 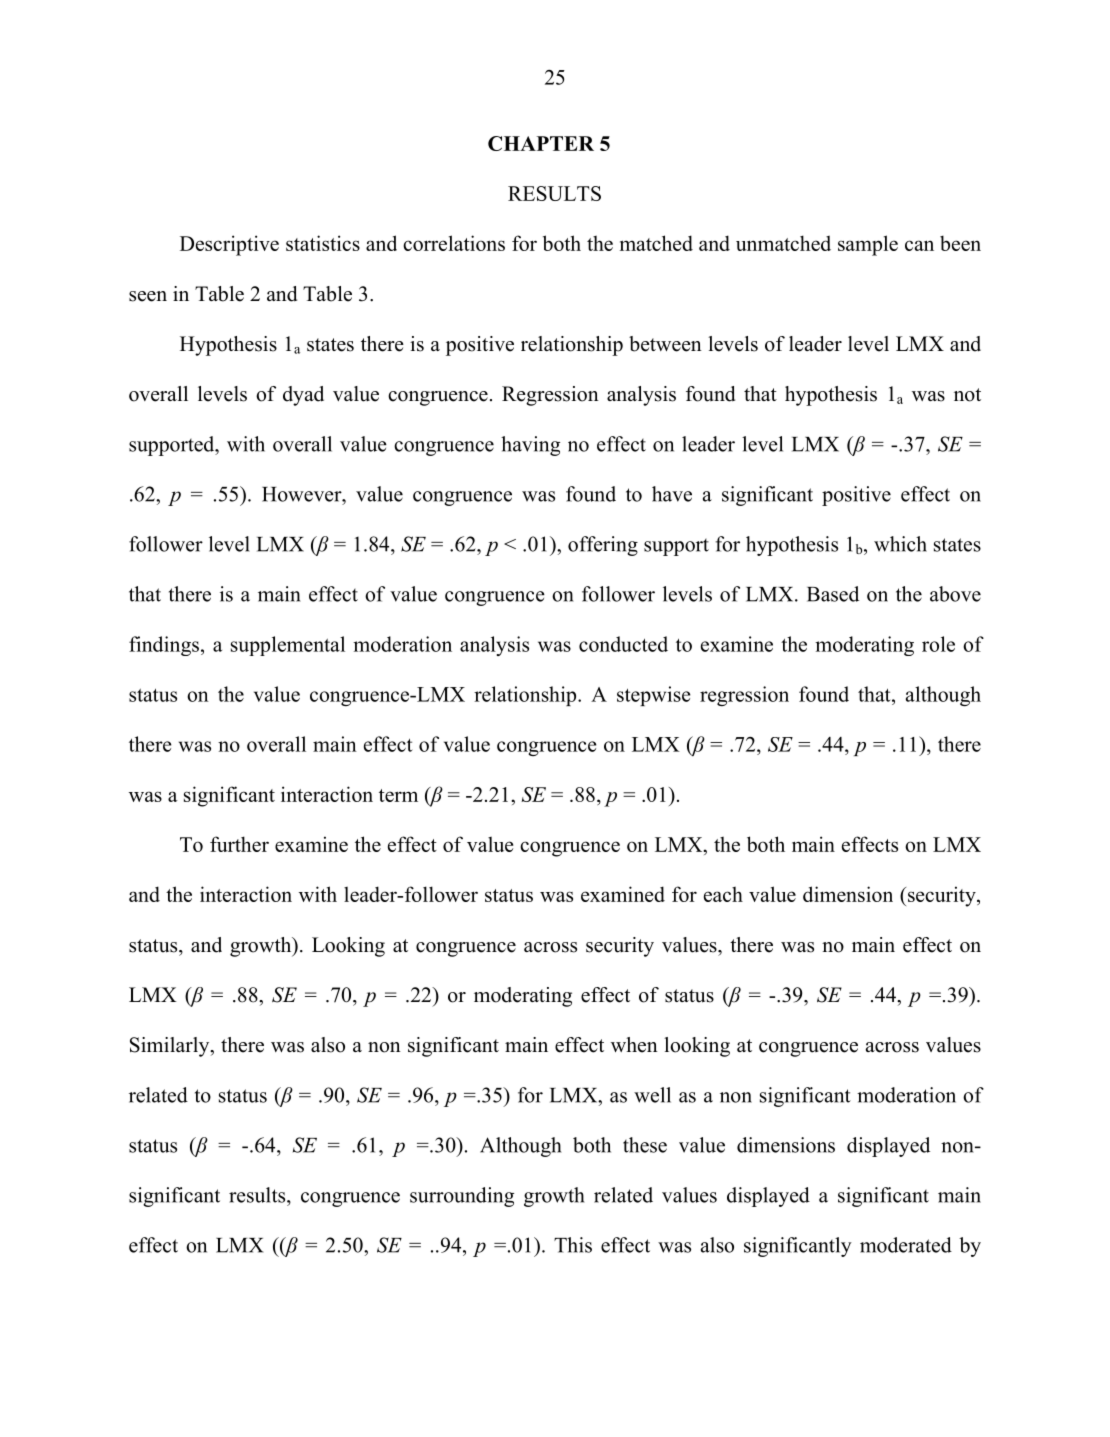 I want to click on surrounding, so click(x=462, y=1197).
